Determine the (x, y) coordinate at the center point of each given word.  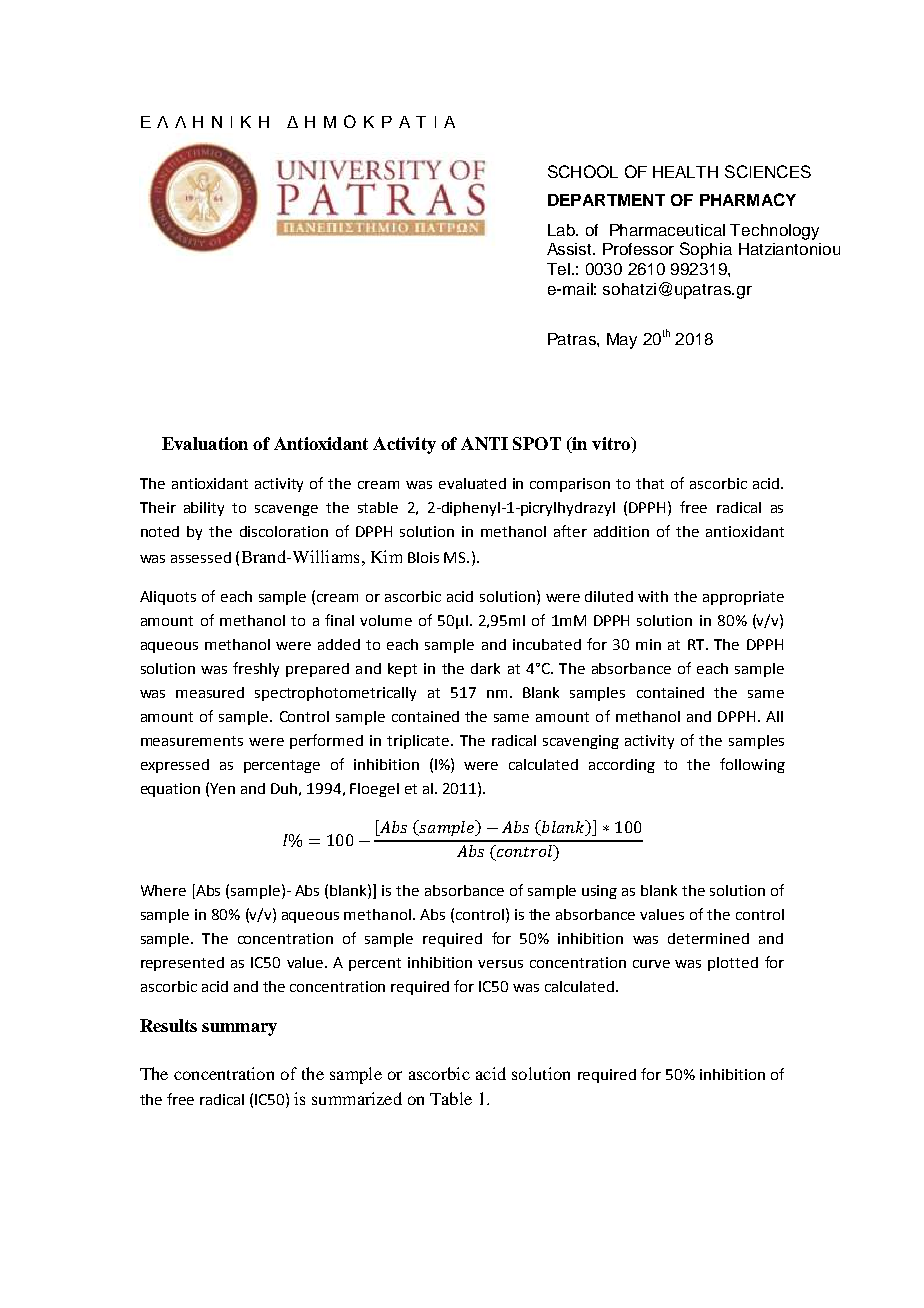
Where (163, 890)
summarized (357, 1098)
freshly (256, 669)
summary (239, 1029)
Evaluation (205, 443)
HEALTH (685, 172)
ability (204, 509)
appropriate (743, 598)
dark (485, 668)
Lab (562, 230)
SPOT (537, 443)
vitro (612, 445)
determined (708, 938)
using (599, 892)
